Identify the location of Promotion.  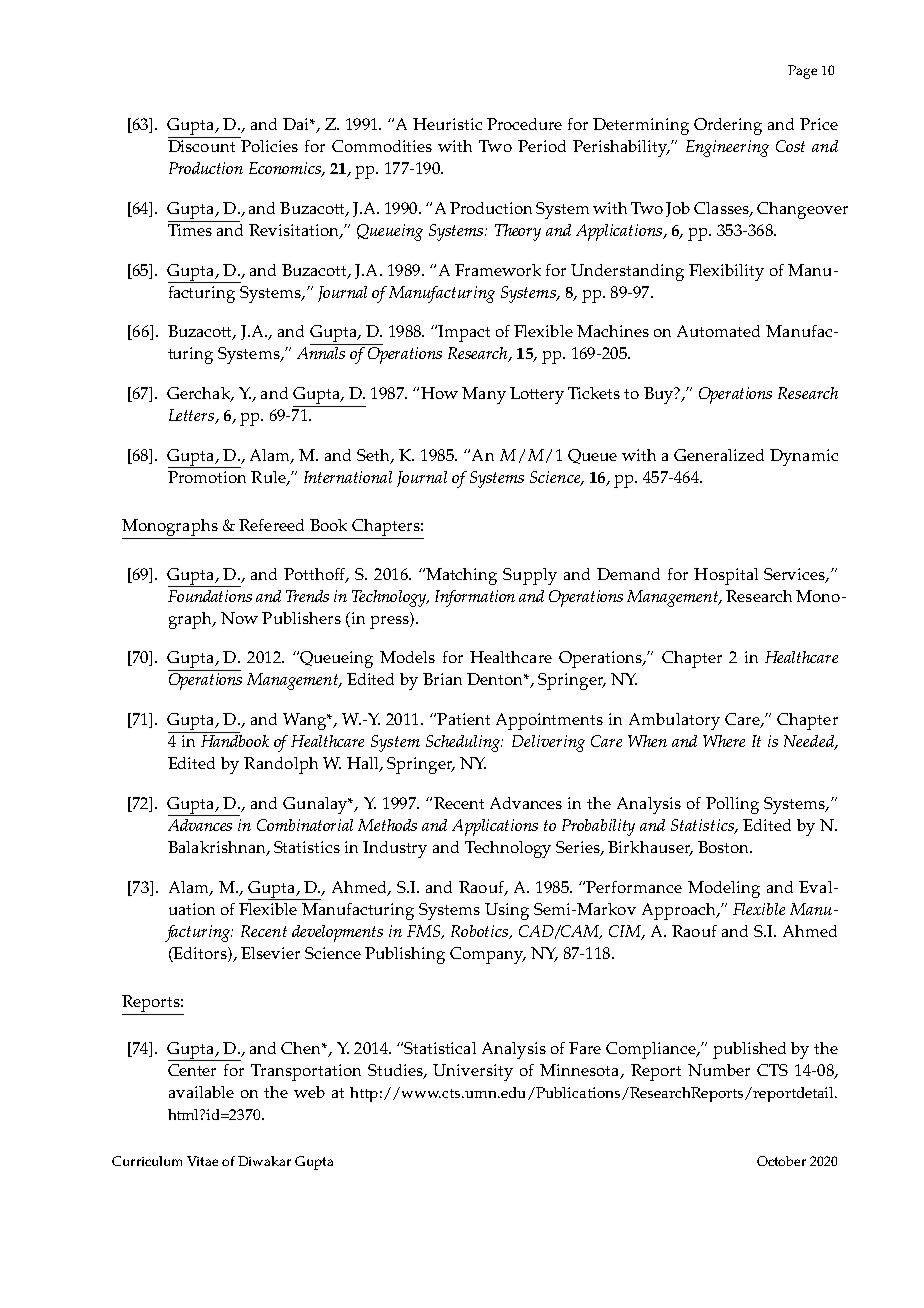
(207, 477).
